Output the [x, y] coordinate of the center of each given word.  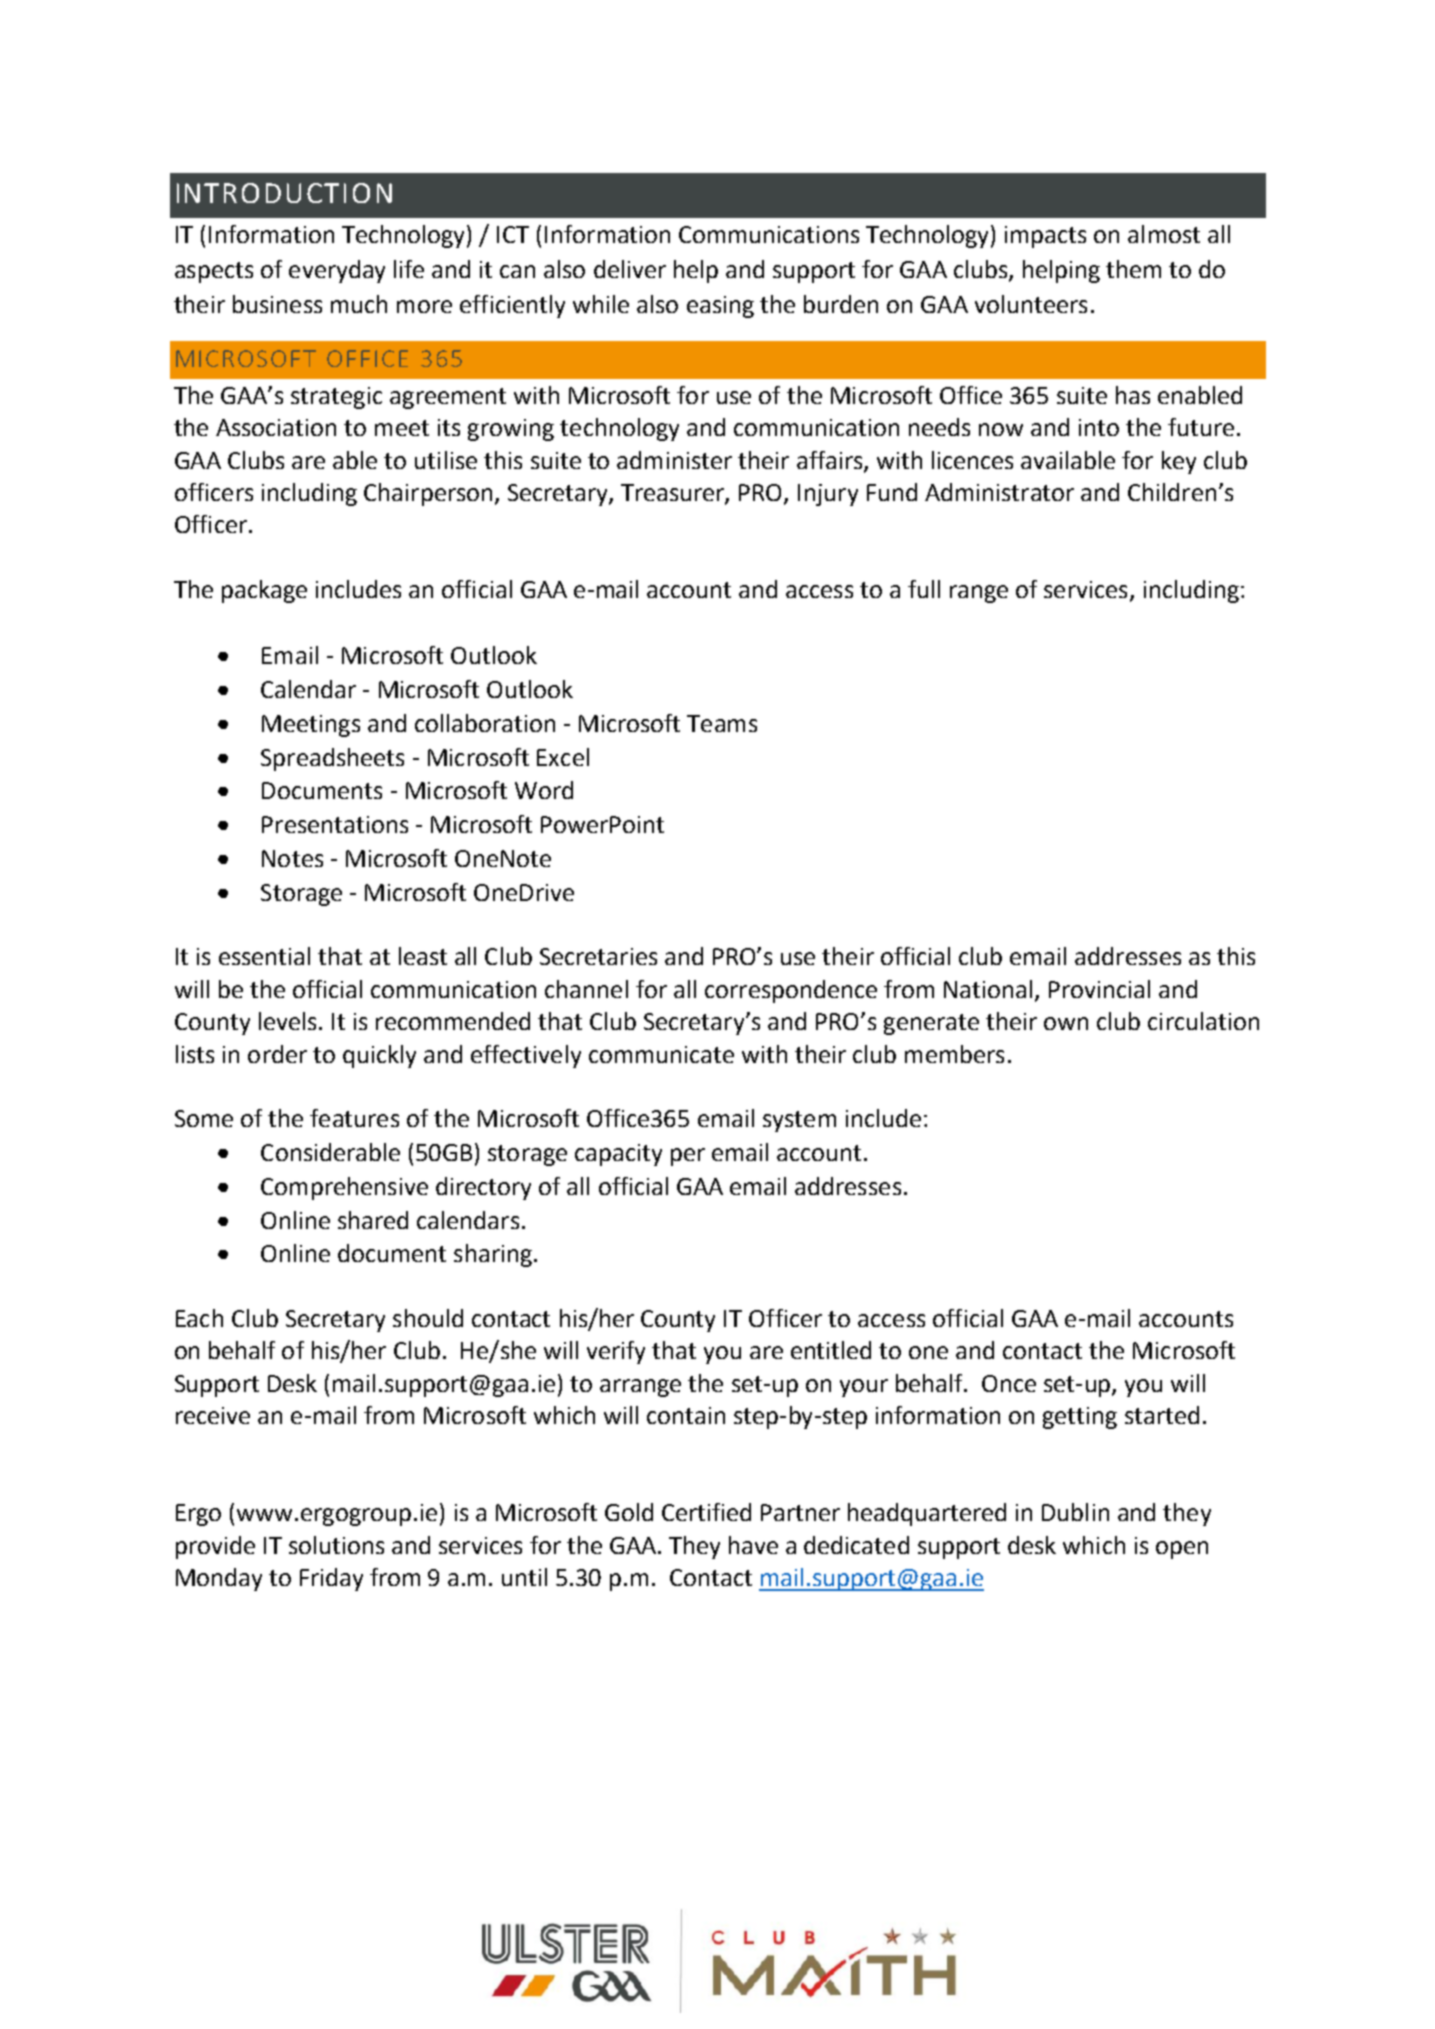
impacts [1045, 237]
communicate [661, 1054]
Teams [722, 723]
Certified [706, 1512]
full [924, 589]
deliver [630, 269]
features [354, 1118]
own [1066, 1023]
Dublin [1075, 1512]
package [264, 591]
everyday [337, 271]
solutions [336, 1545]
